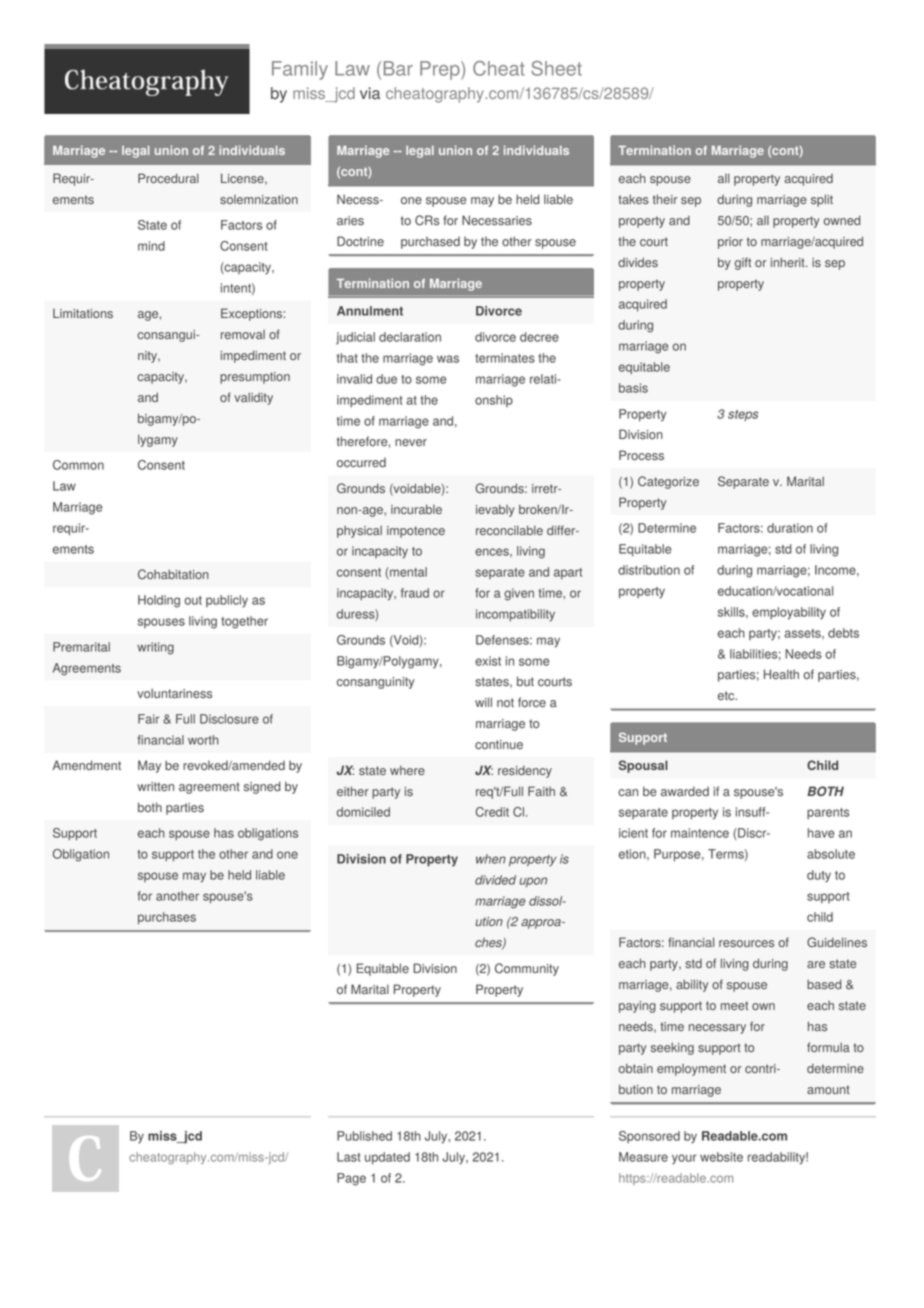 This screenshot has width=924, height=1308. I want to click on Health, so click(781, 674).
